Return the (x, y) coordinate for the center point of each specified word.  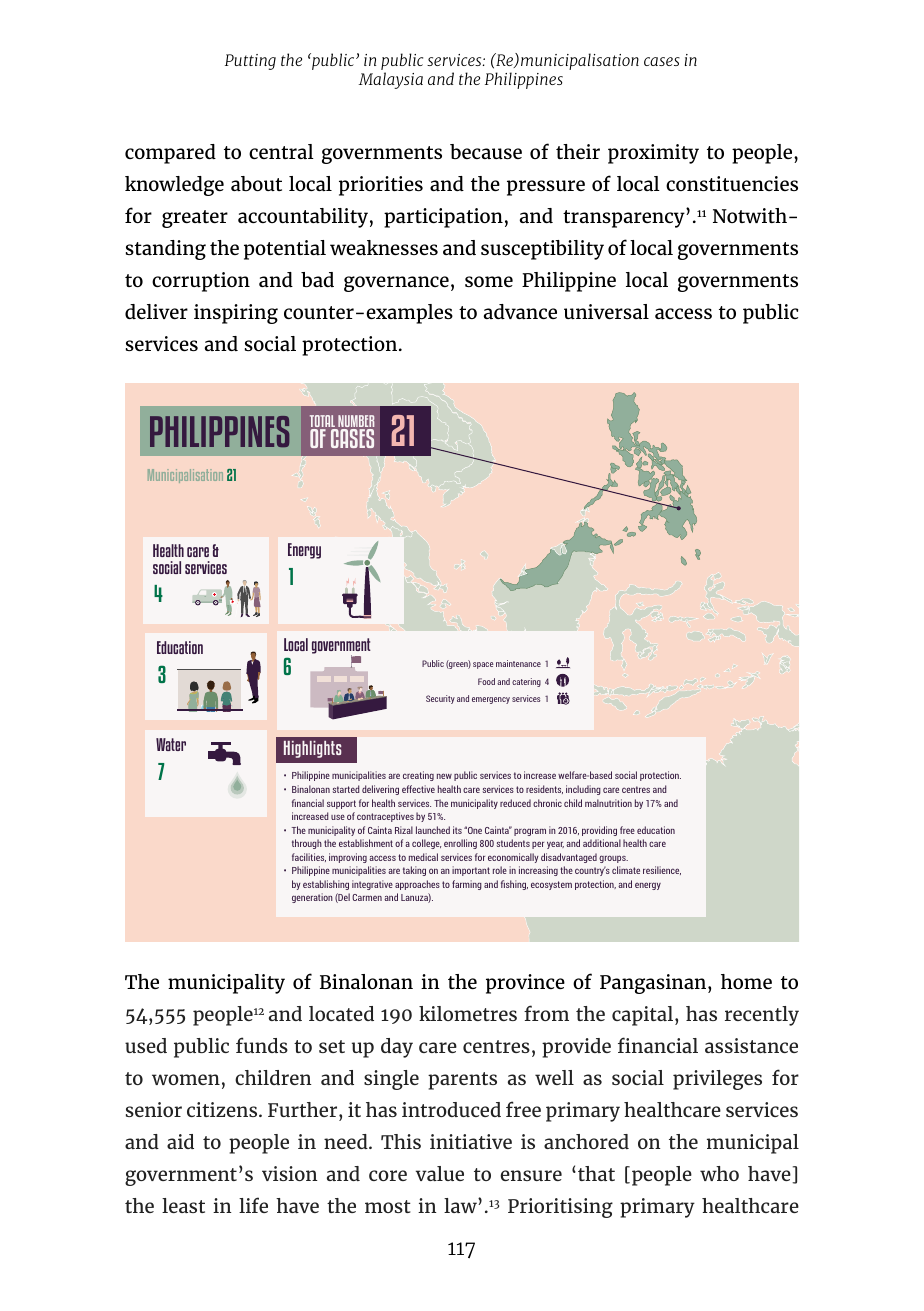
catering (526, 682)
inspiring (236, 314)
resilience (662, 870)
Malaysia (391, 80)
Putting (250, 62)
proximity (653, 154)
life (253, 1205)
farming (467, 885)
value (440, 1173)
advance (520, 311)
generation (312, 898)
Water (171, 744)
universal (606, 311)
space (483, 665)
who (719, 1173)
